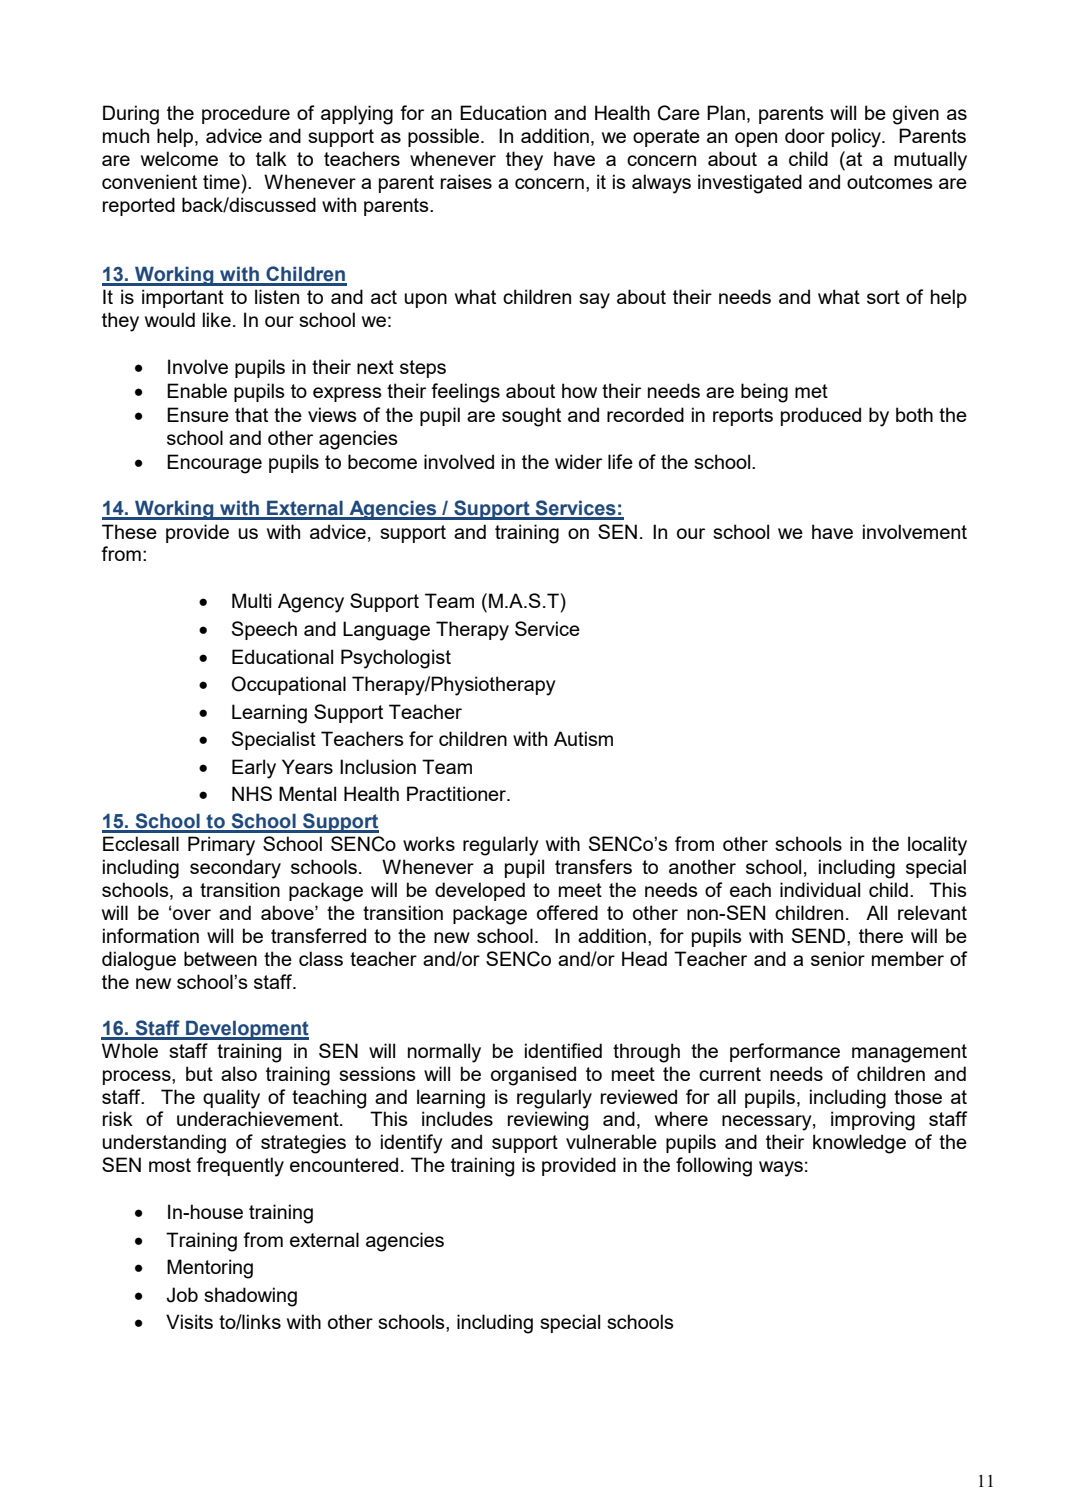 The height and width of the screenshot is (1512, 1069). I want to click on Mentoring, so click(210, 1269).
